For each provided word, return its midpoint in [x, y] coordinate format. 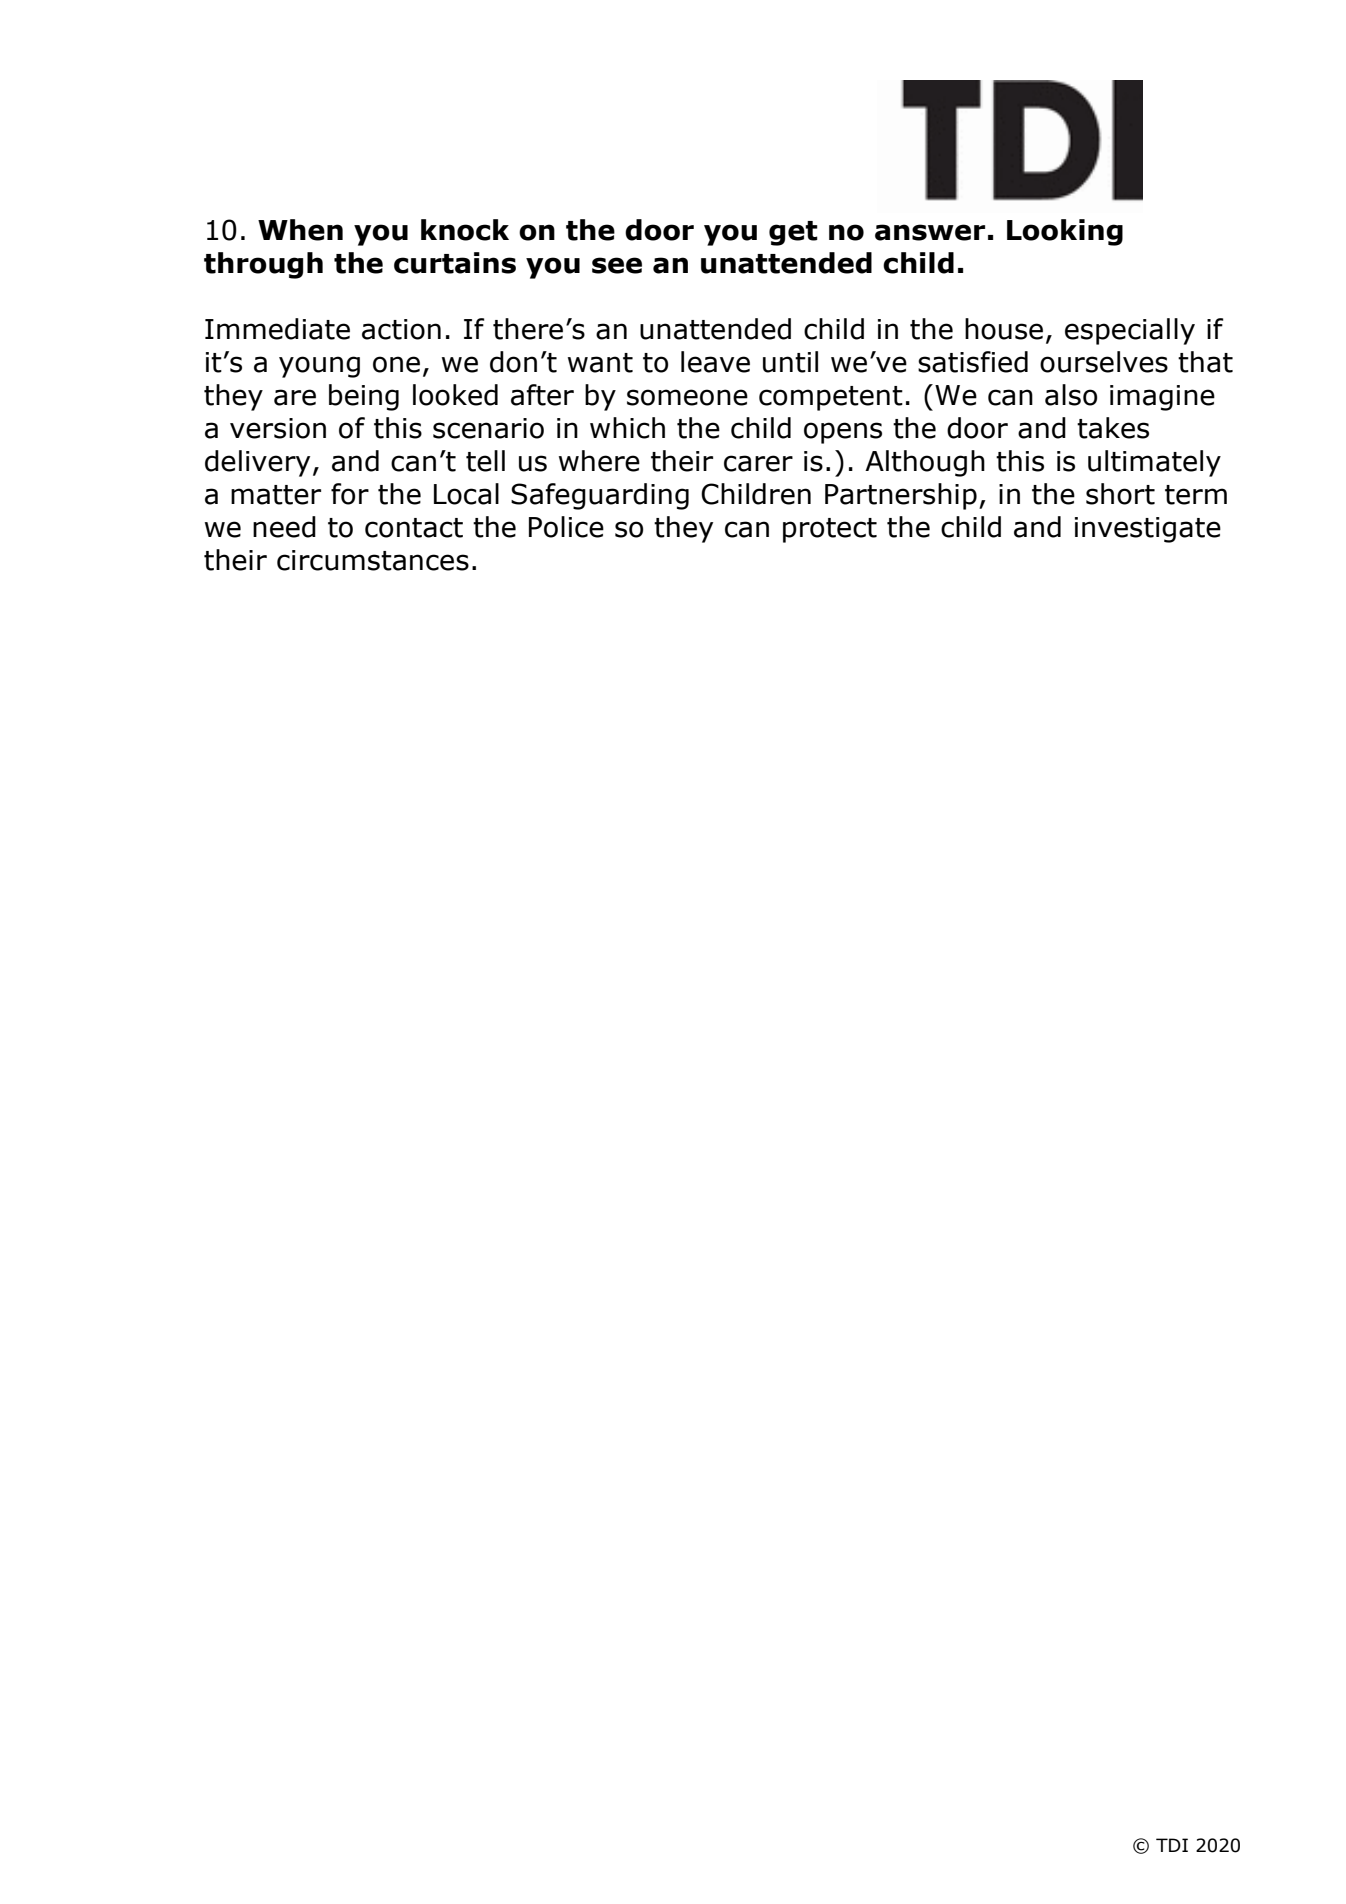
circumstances [373, 560]
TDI [1172, 1845]
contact [414, 528]
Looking [1065, 232]
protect [830, 530]
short [1120, 494]
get [793, 233]
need [284, 527]
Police [566, 527]
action [401, 329]
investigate [1148, 530]
